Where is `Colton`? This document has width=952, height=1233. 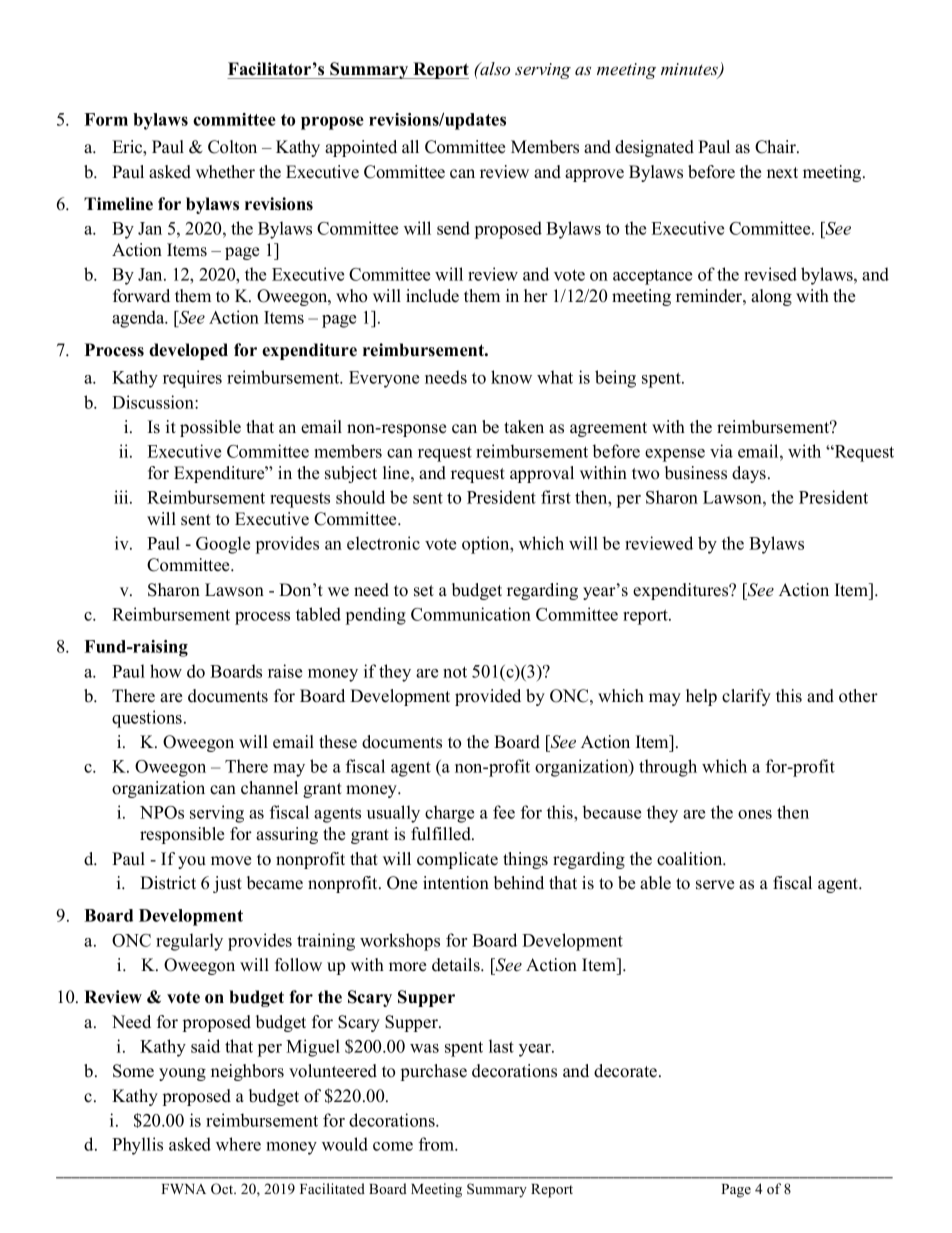 Colton is located at coordinates (232, 147).
